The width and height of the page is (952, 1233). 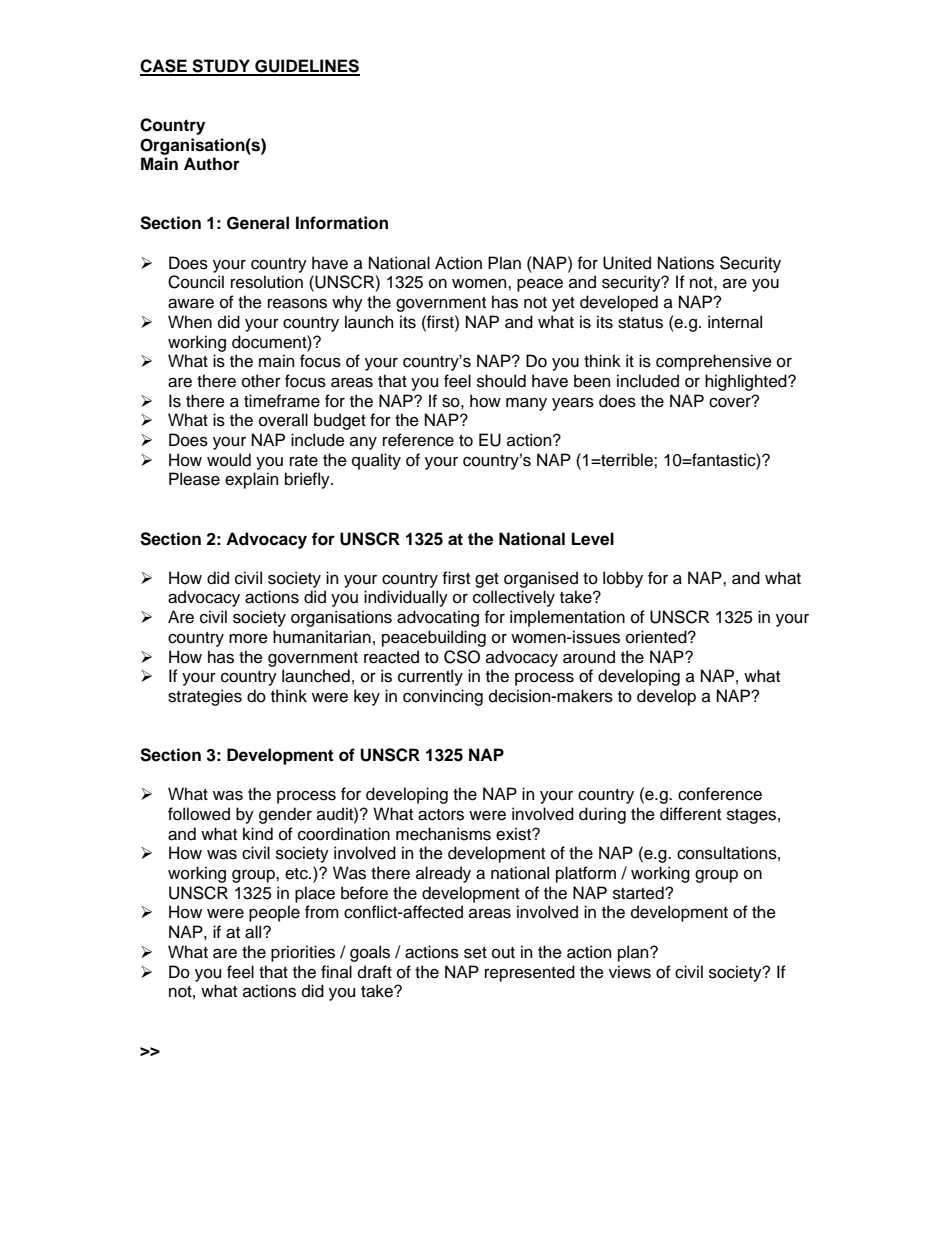 I want to click on quality, so click(x=376, y=461).
